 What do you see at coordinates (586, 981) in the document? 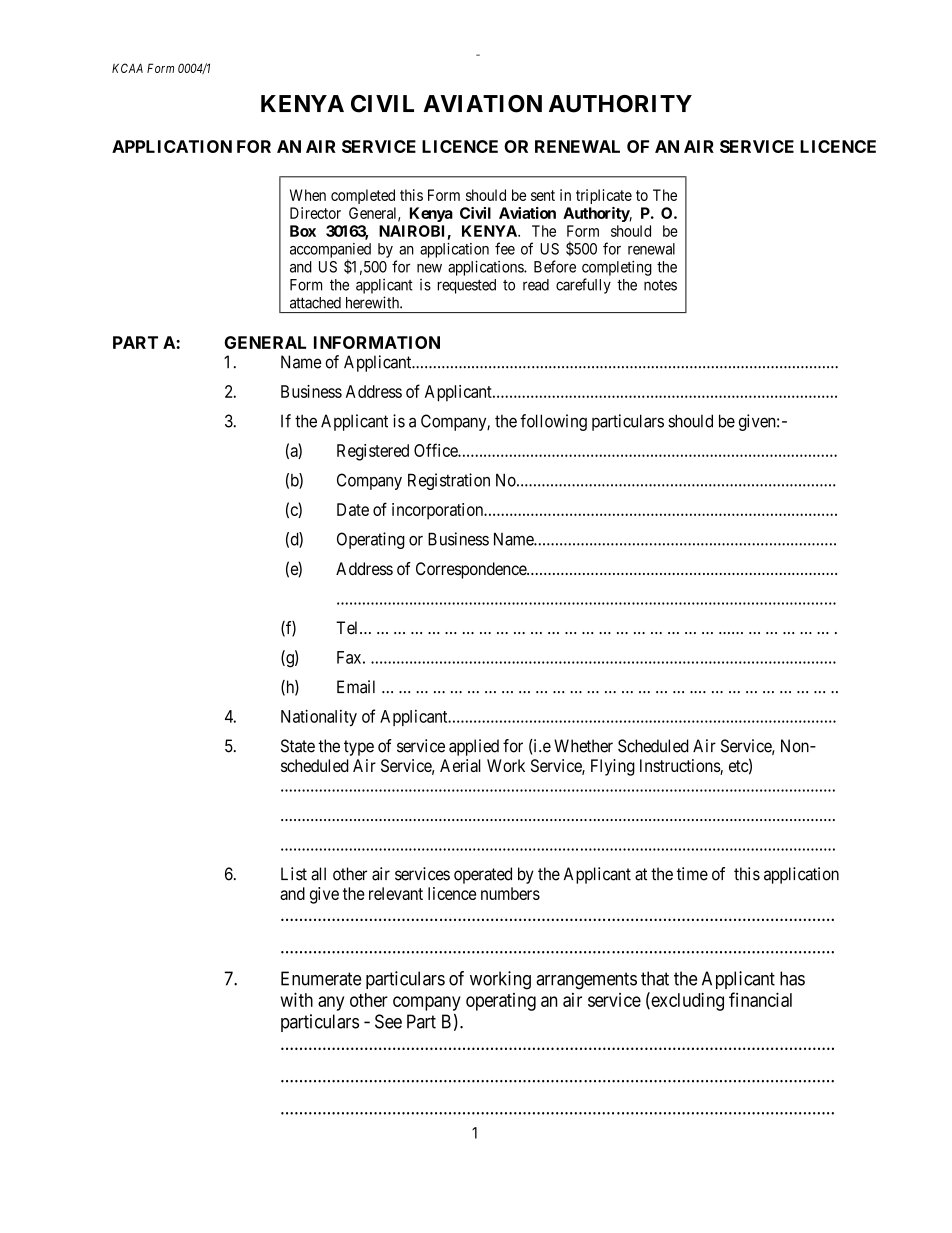
I see `arrangements` at bounding box center [586, 981].
